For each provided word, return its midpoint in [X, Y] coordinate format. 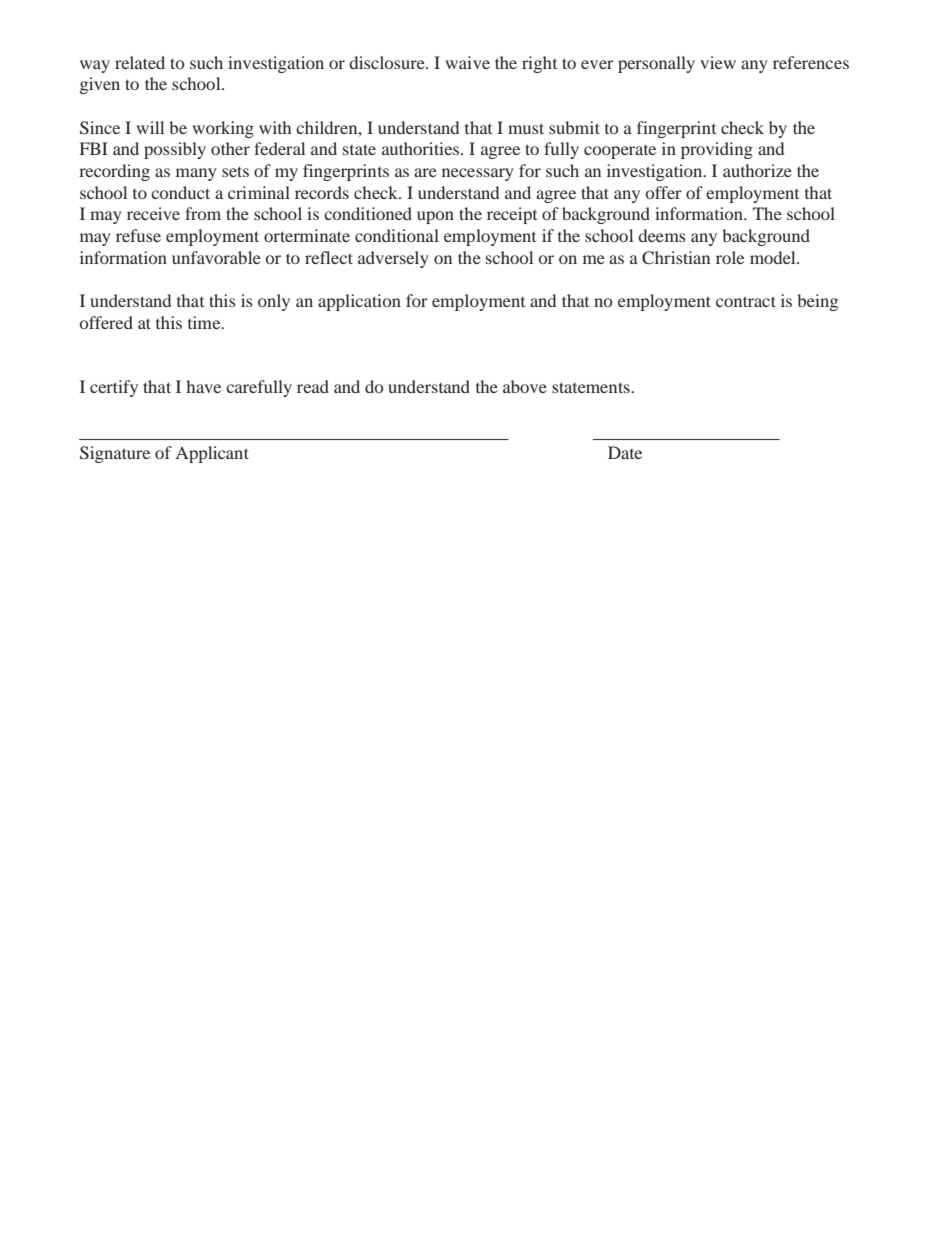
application [359, 302]
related [140, 62]
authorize [757, 170]
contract [746, 301]
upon [435, 217]
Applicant [212, 454]
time [205, 322]
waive [467, 62]
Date [625, 452]
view [718, 62]
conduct [180, 192]
